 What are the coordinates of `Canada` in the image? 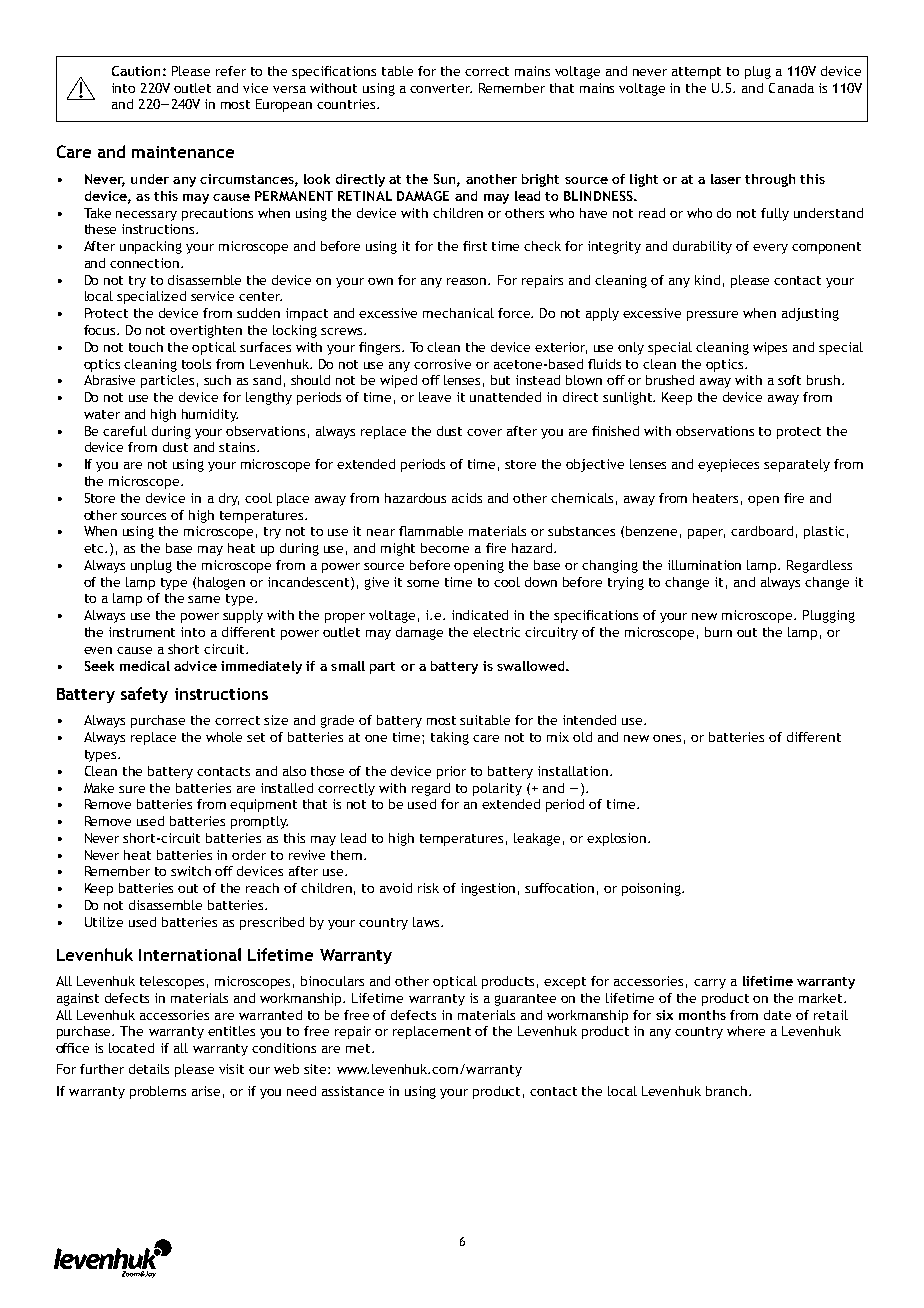 It's located at (791, 88).
